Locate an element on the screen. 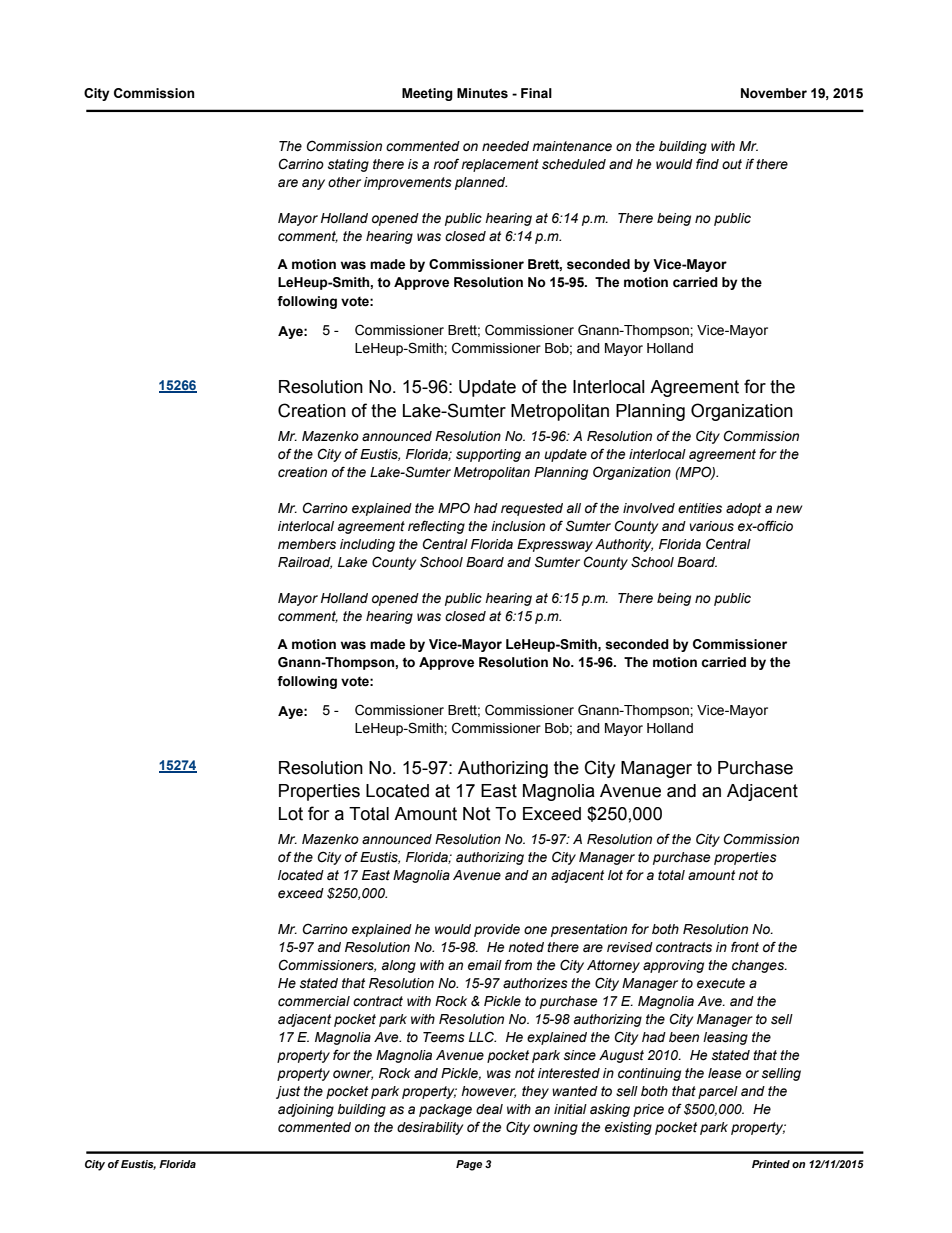 This screenshot has width=952, height=1233. adjoining is located at coordinates (306, 1110).
